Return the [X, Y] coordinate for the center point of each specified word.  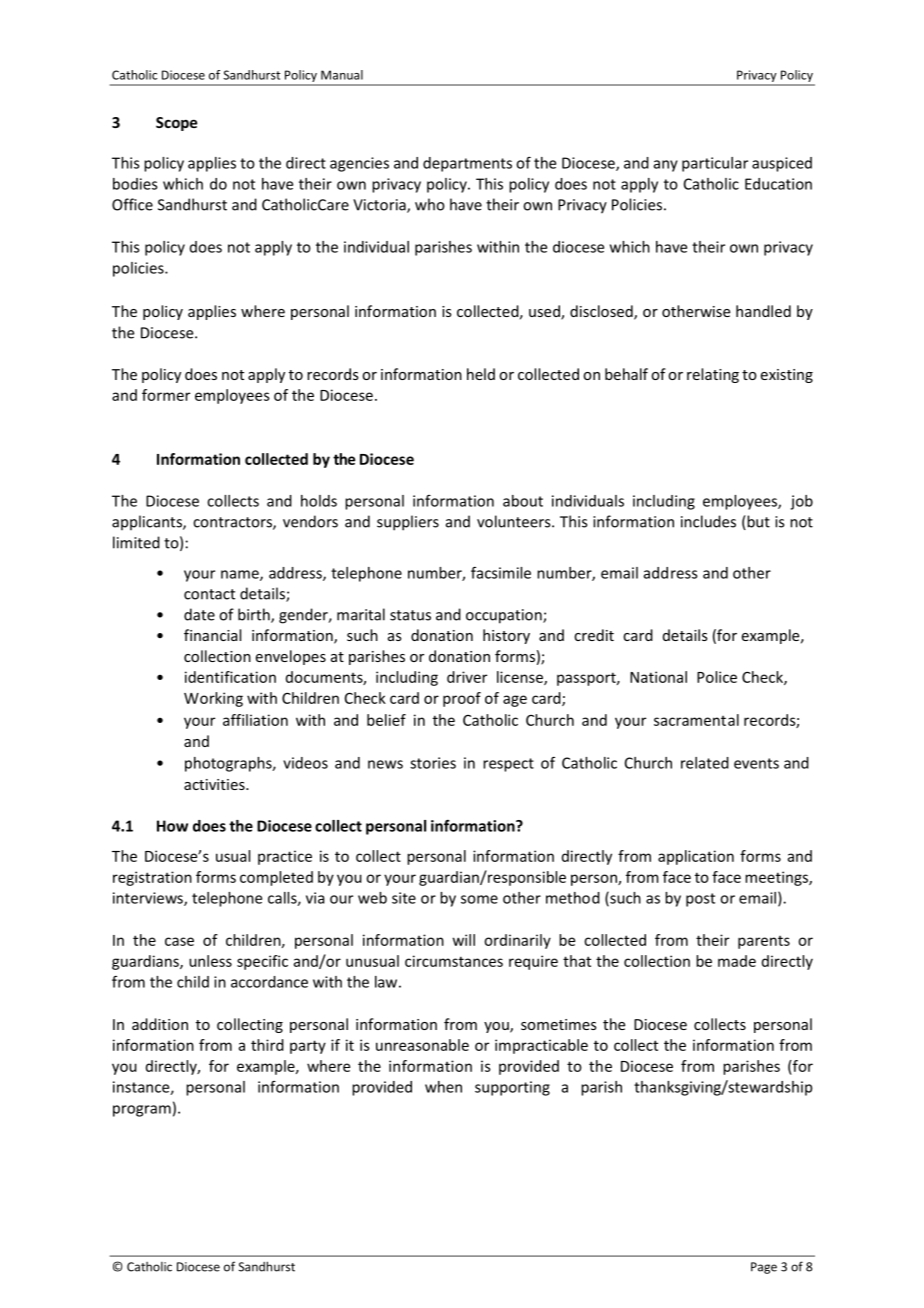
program [142, 1111]
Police [717, 677]
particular [715, 164]
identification [230, 677]
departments [467, 164]
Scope [176, 124]
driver [467, 677]
